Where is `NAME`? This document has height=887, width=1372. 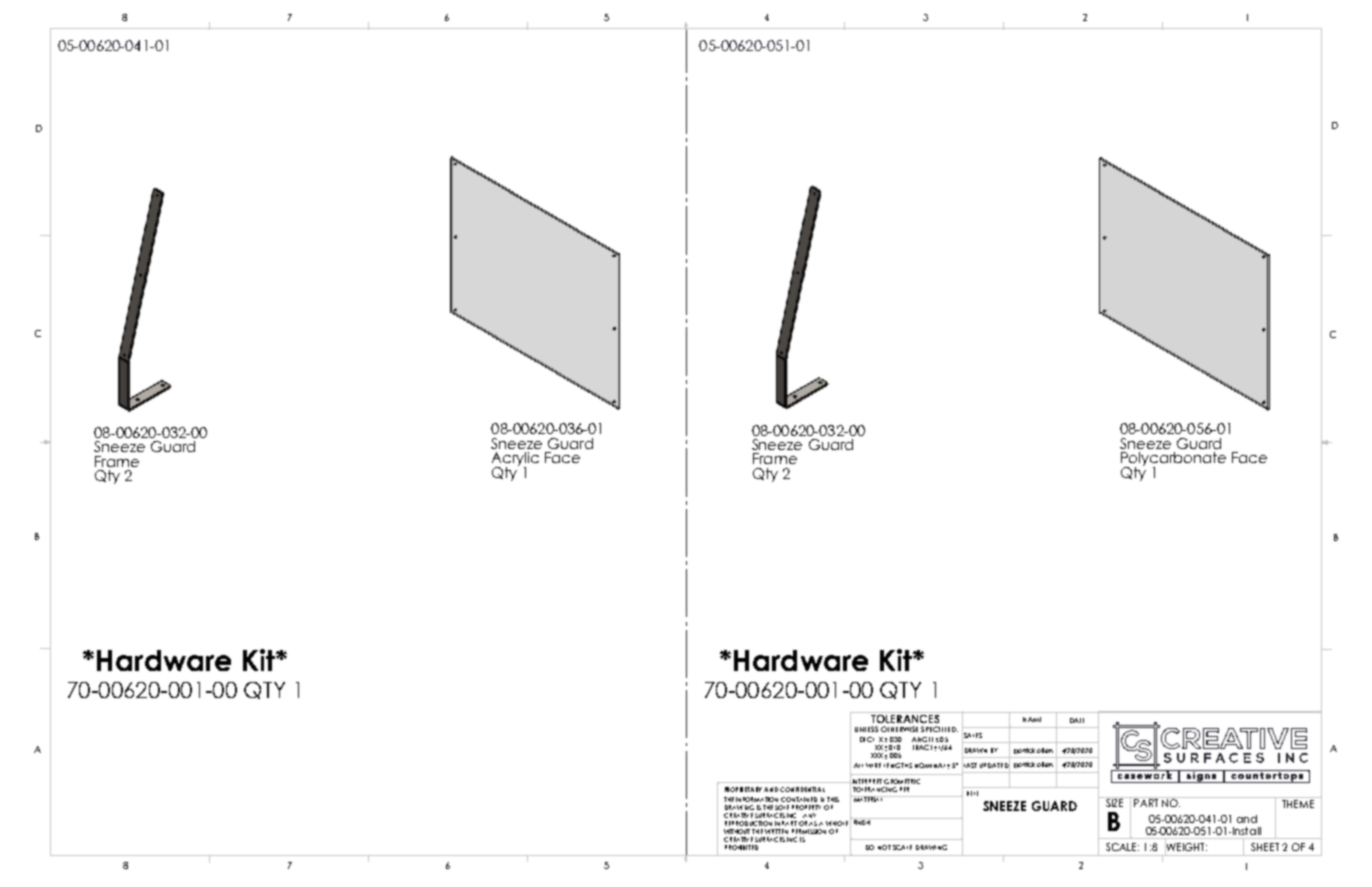 NAME is located at coordinates (1032, 719).
